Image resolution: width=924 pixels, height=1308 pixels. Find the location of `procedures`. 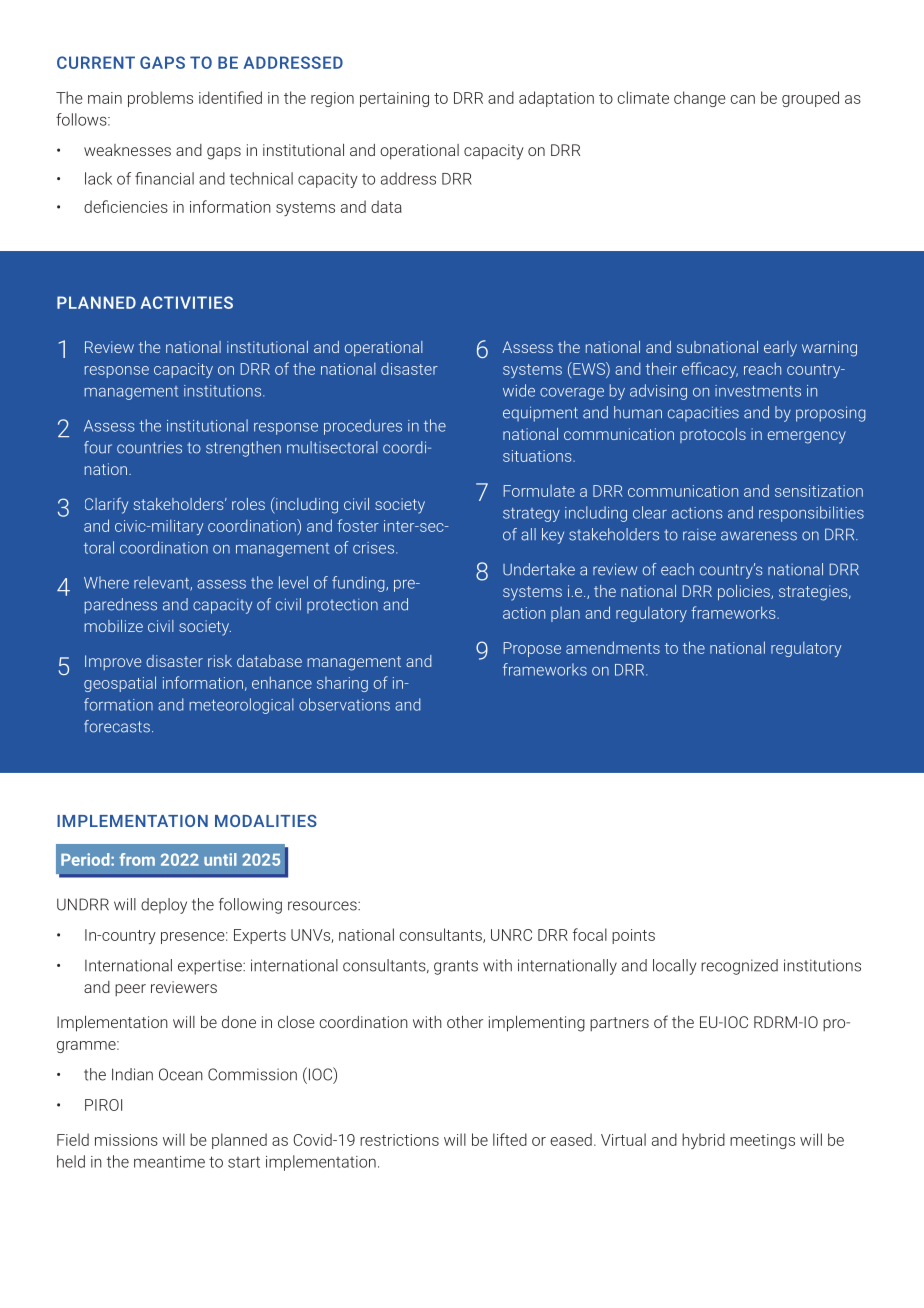

procedures is located at coordinates (363, 427).
